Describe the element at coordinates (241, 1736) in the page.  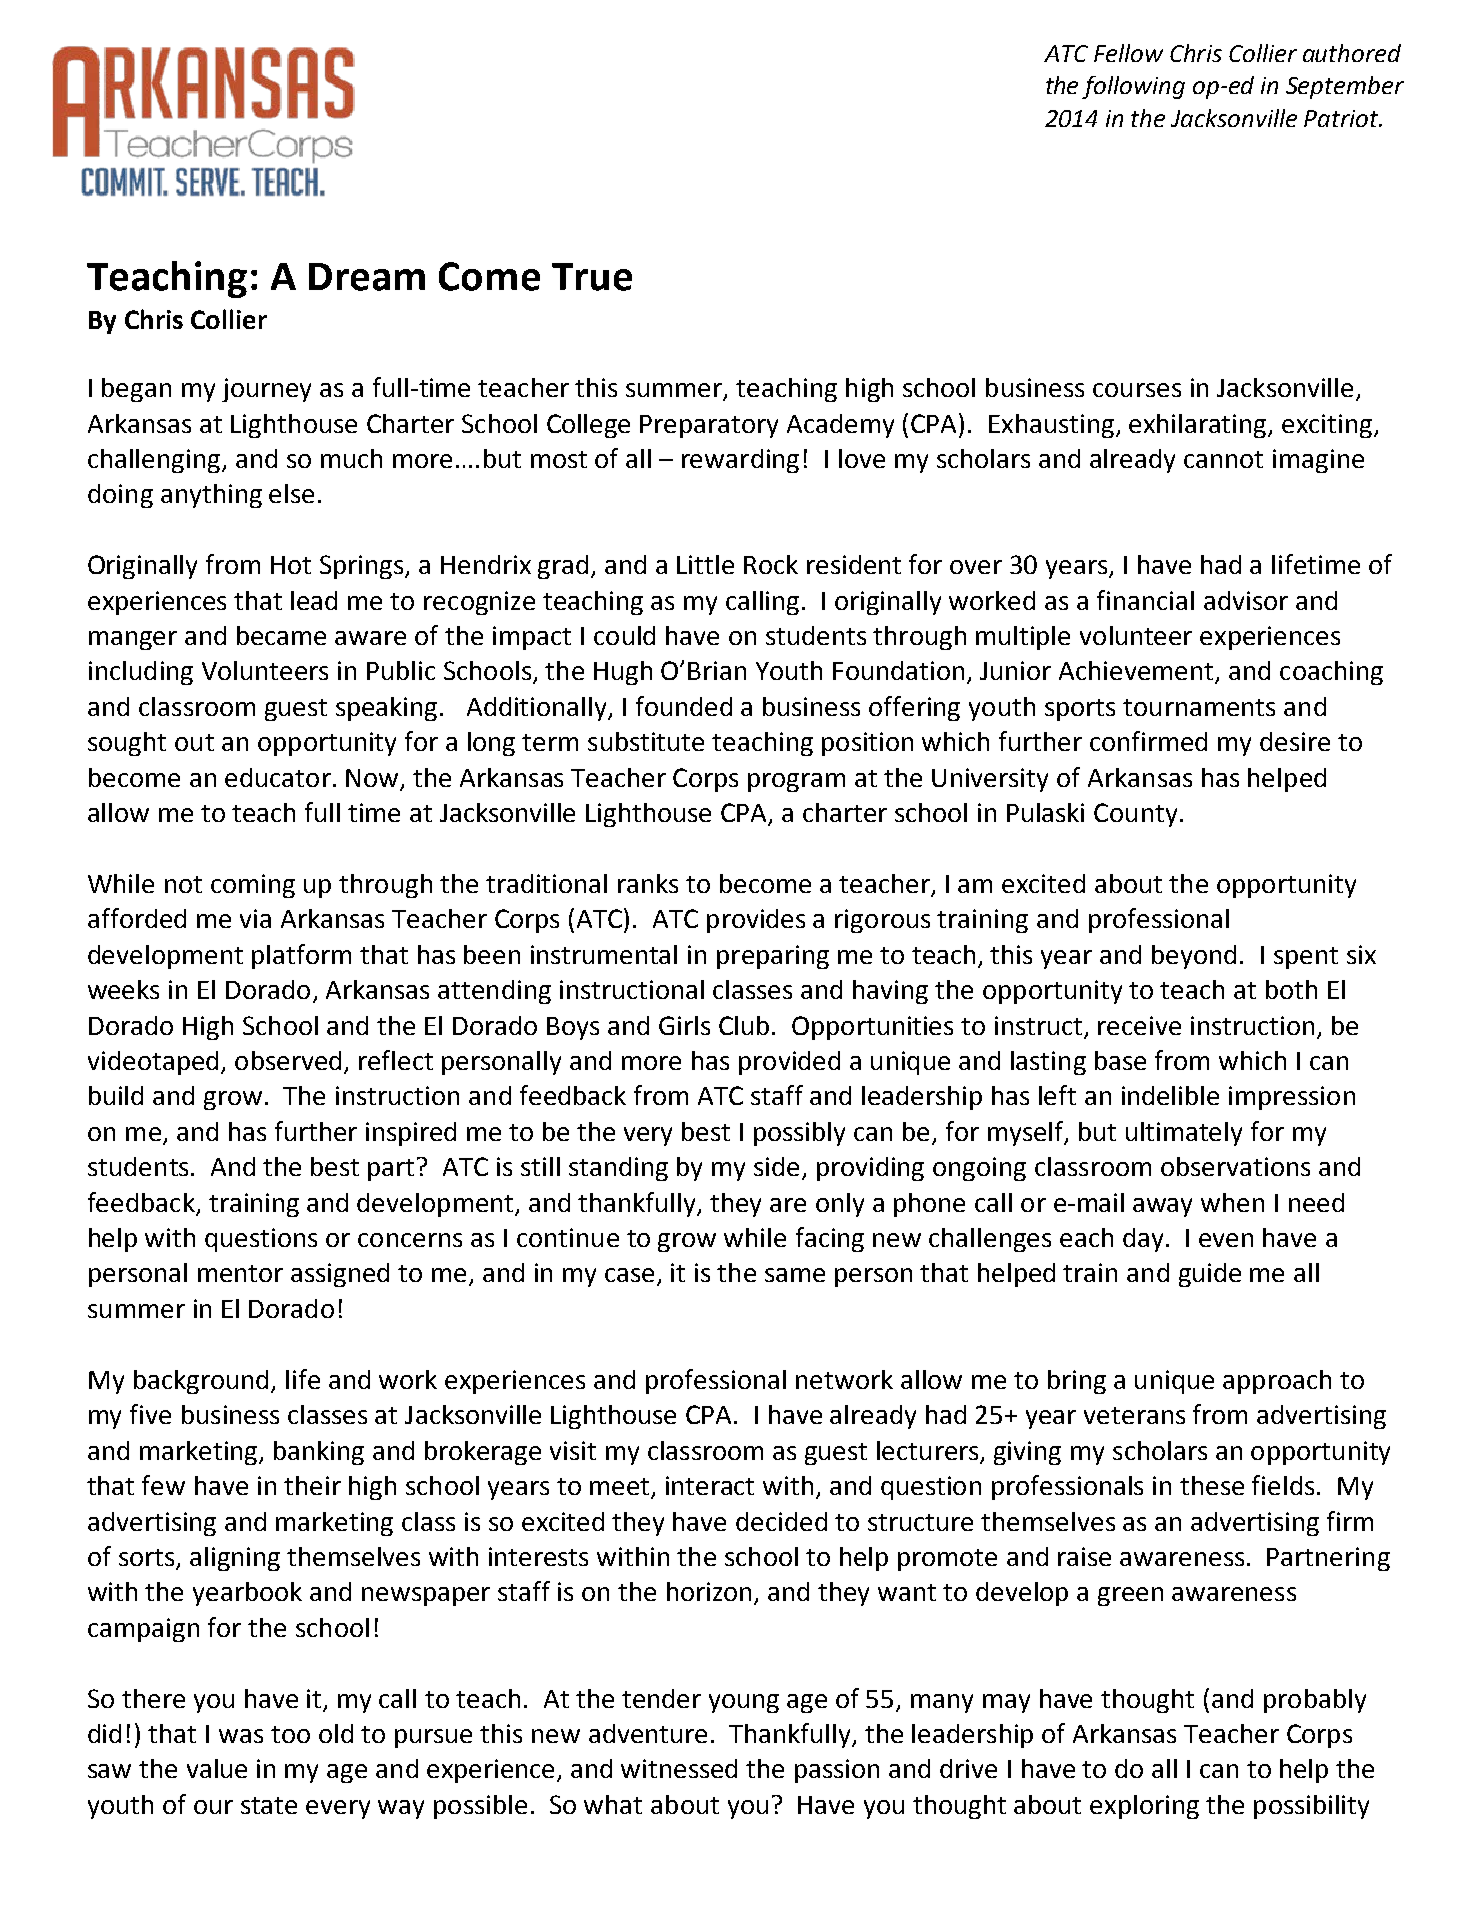
I see `was` at that location.
